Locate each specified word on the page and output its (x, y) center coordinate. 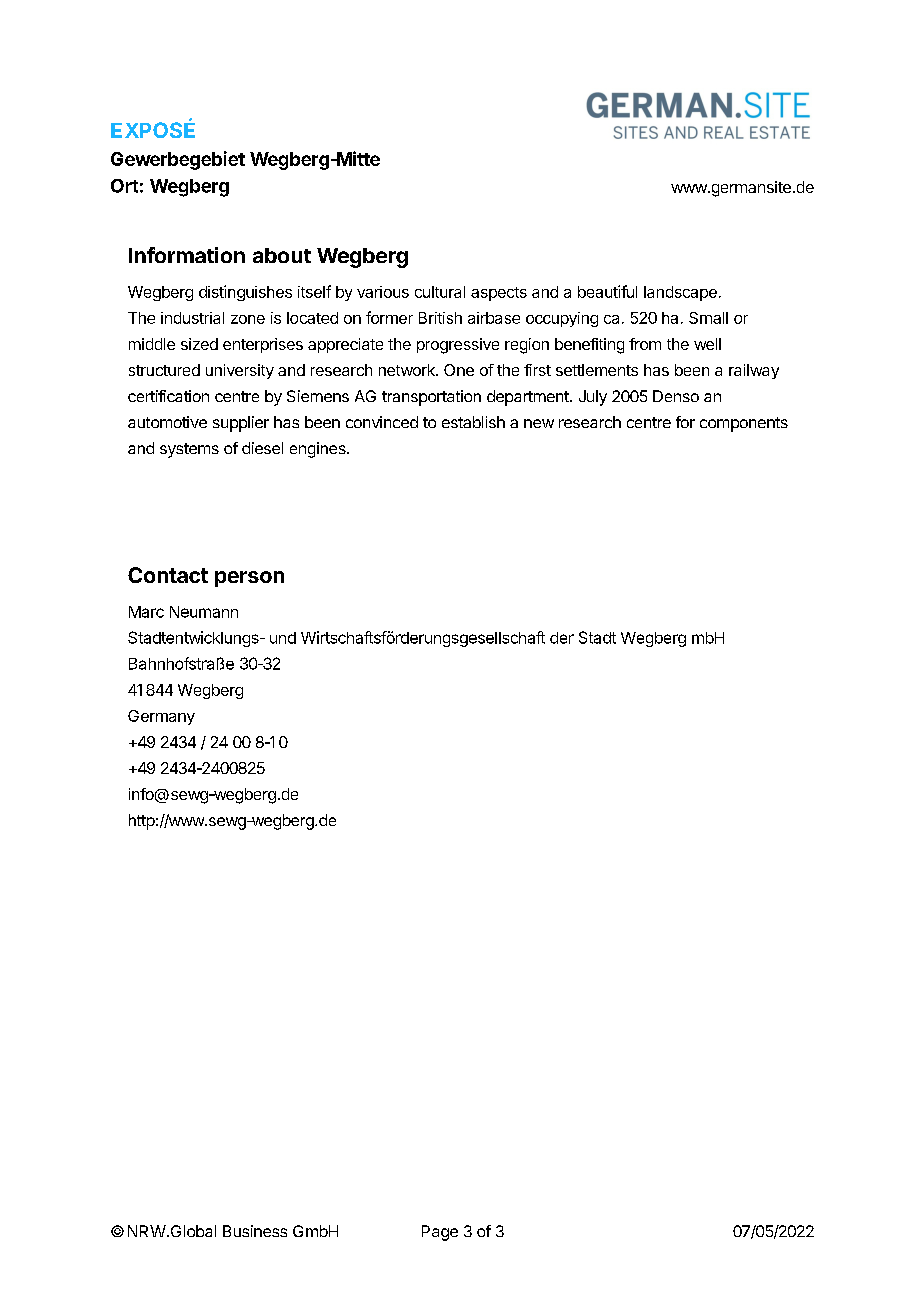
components (744, 424)
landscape (680, 293)
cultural (440, 292)
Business (255, 1231)
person (249, 579)
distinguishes (245, 293)
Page (440, 1233)
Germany (161, 717)
